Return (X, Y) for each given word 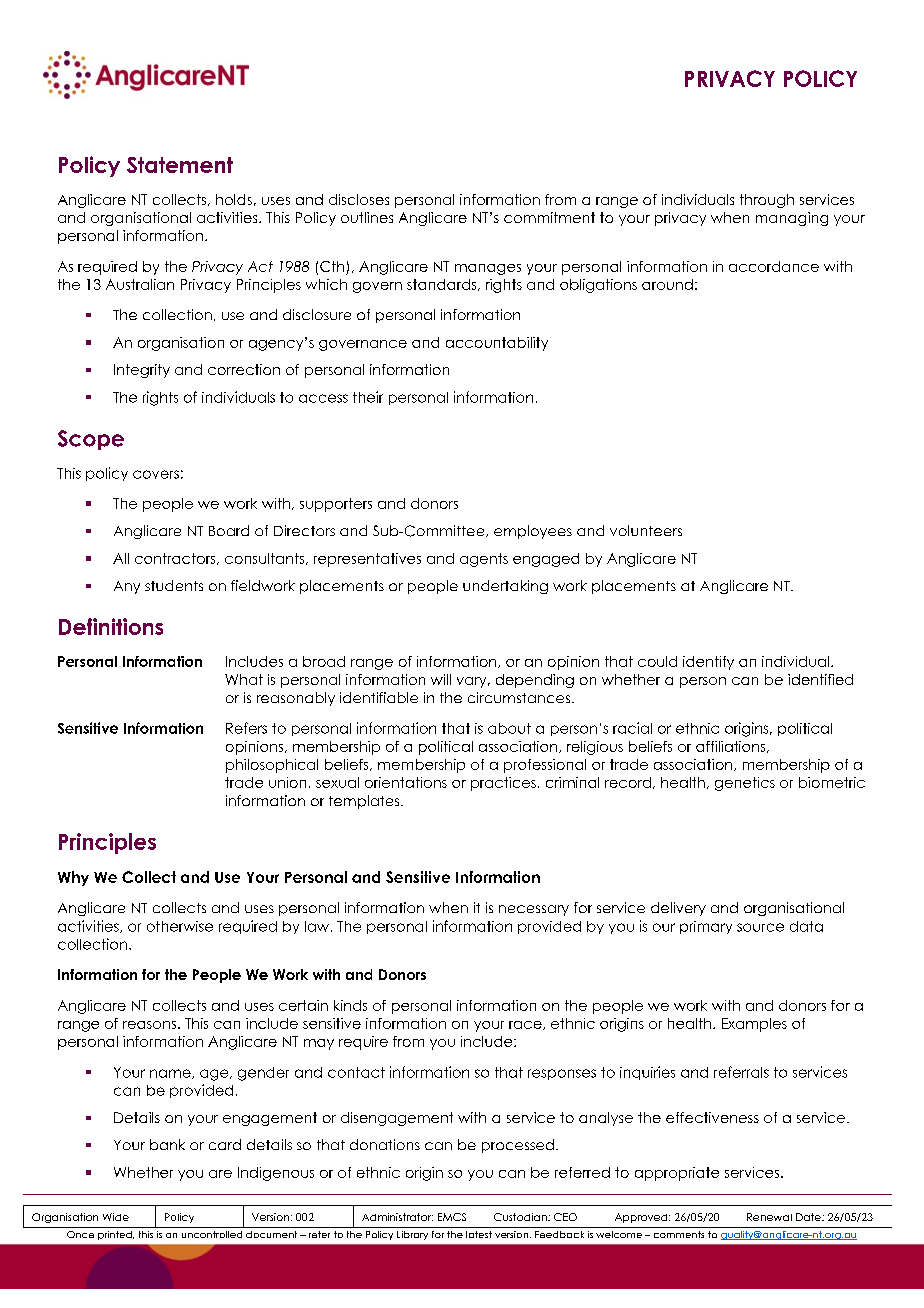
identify (708, 663)
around (667, 284)
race (526, 1025)
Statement (180, 165)
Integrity (142, 371)
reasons (149, 1025)
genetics (745, 784)
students (174, 585)
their (368, 397)
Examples (754, 1025)
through (767, 201)
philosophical (272, 766)
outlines (367, 217)
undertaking (505, 587)
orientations (406, 782)
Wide (116, 1217)
